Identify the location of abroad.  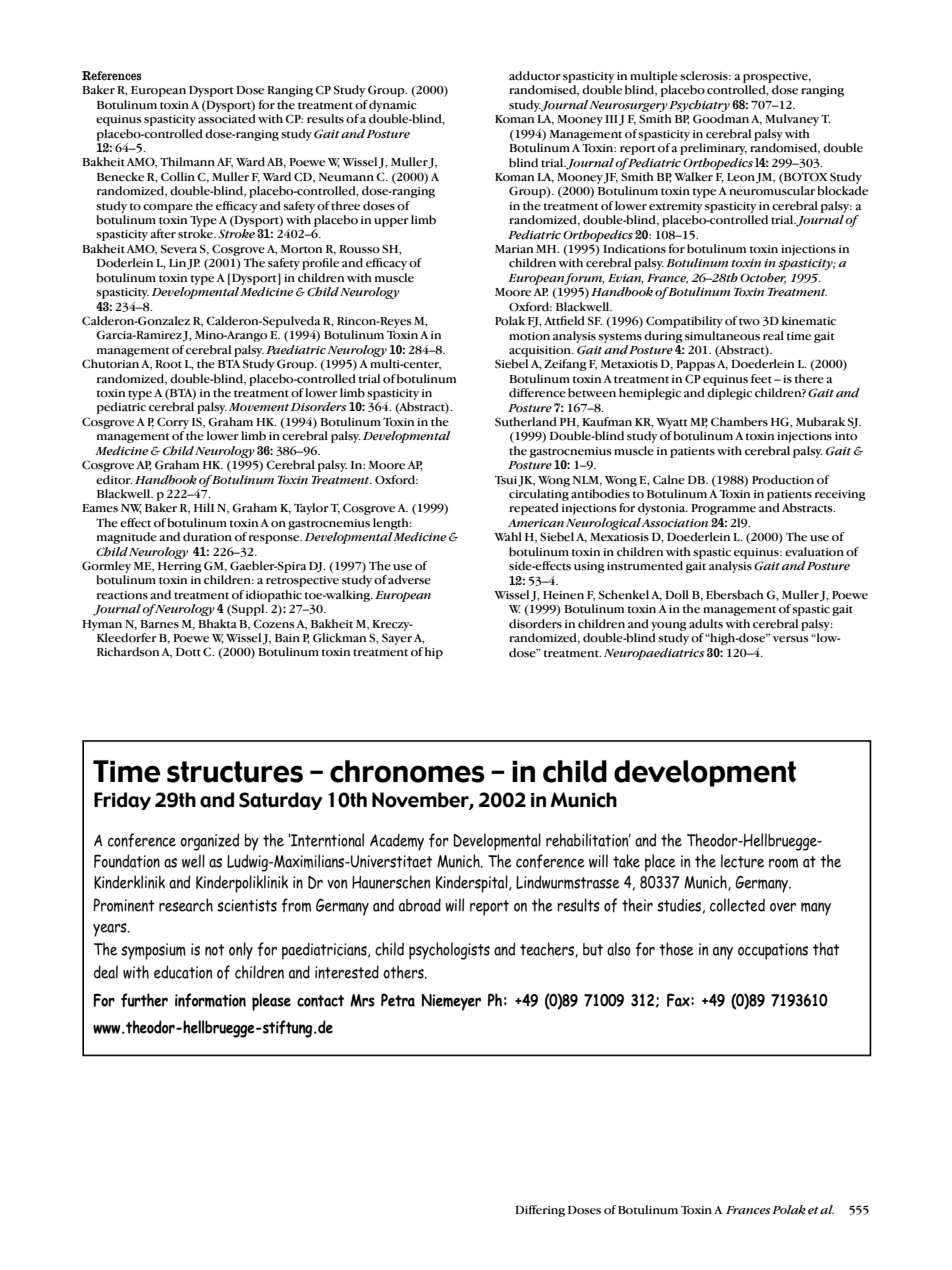
(420, 905).
